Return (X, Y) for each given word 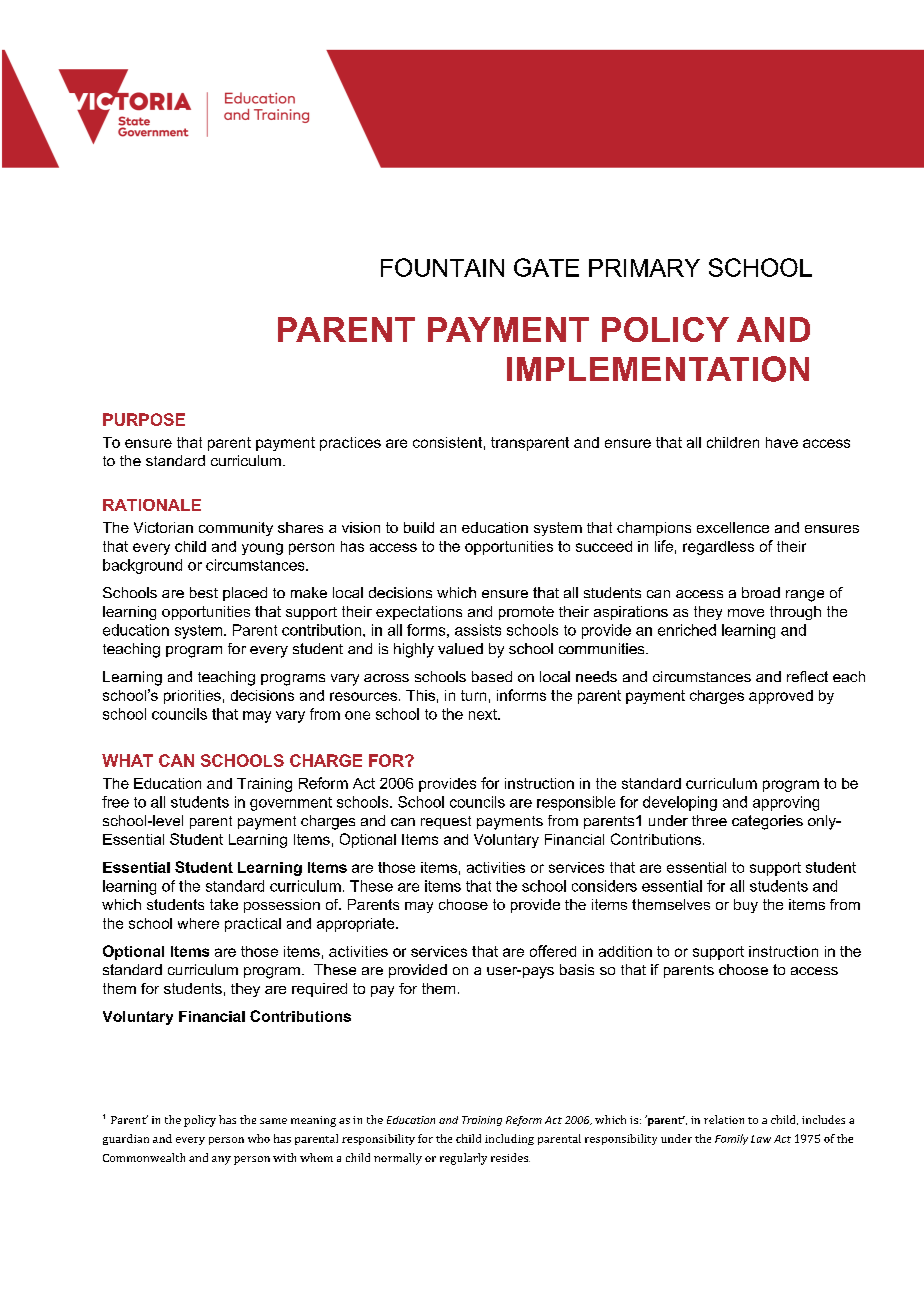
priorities (192, 697)
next (484, 714)
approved (781, 697)
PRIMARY (644, 268)
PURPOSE (144, 419)
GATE (546, 267)
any (221, 1160)
